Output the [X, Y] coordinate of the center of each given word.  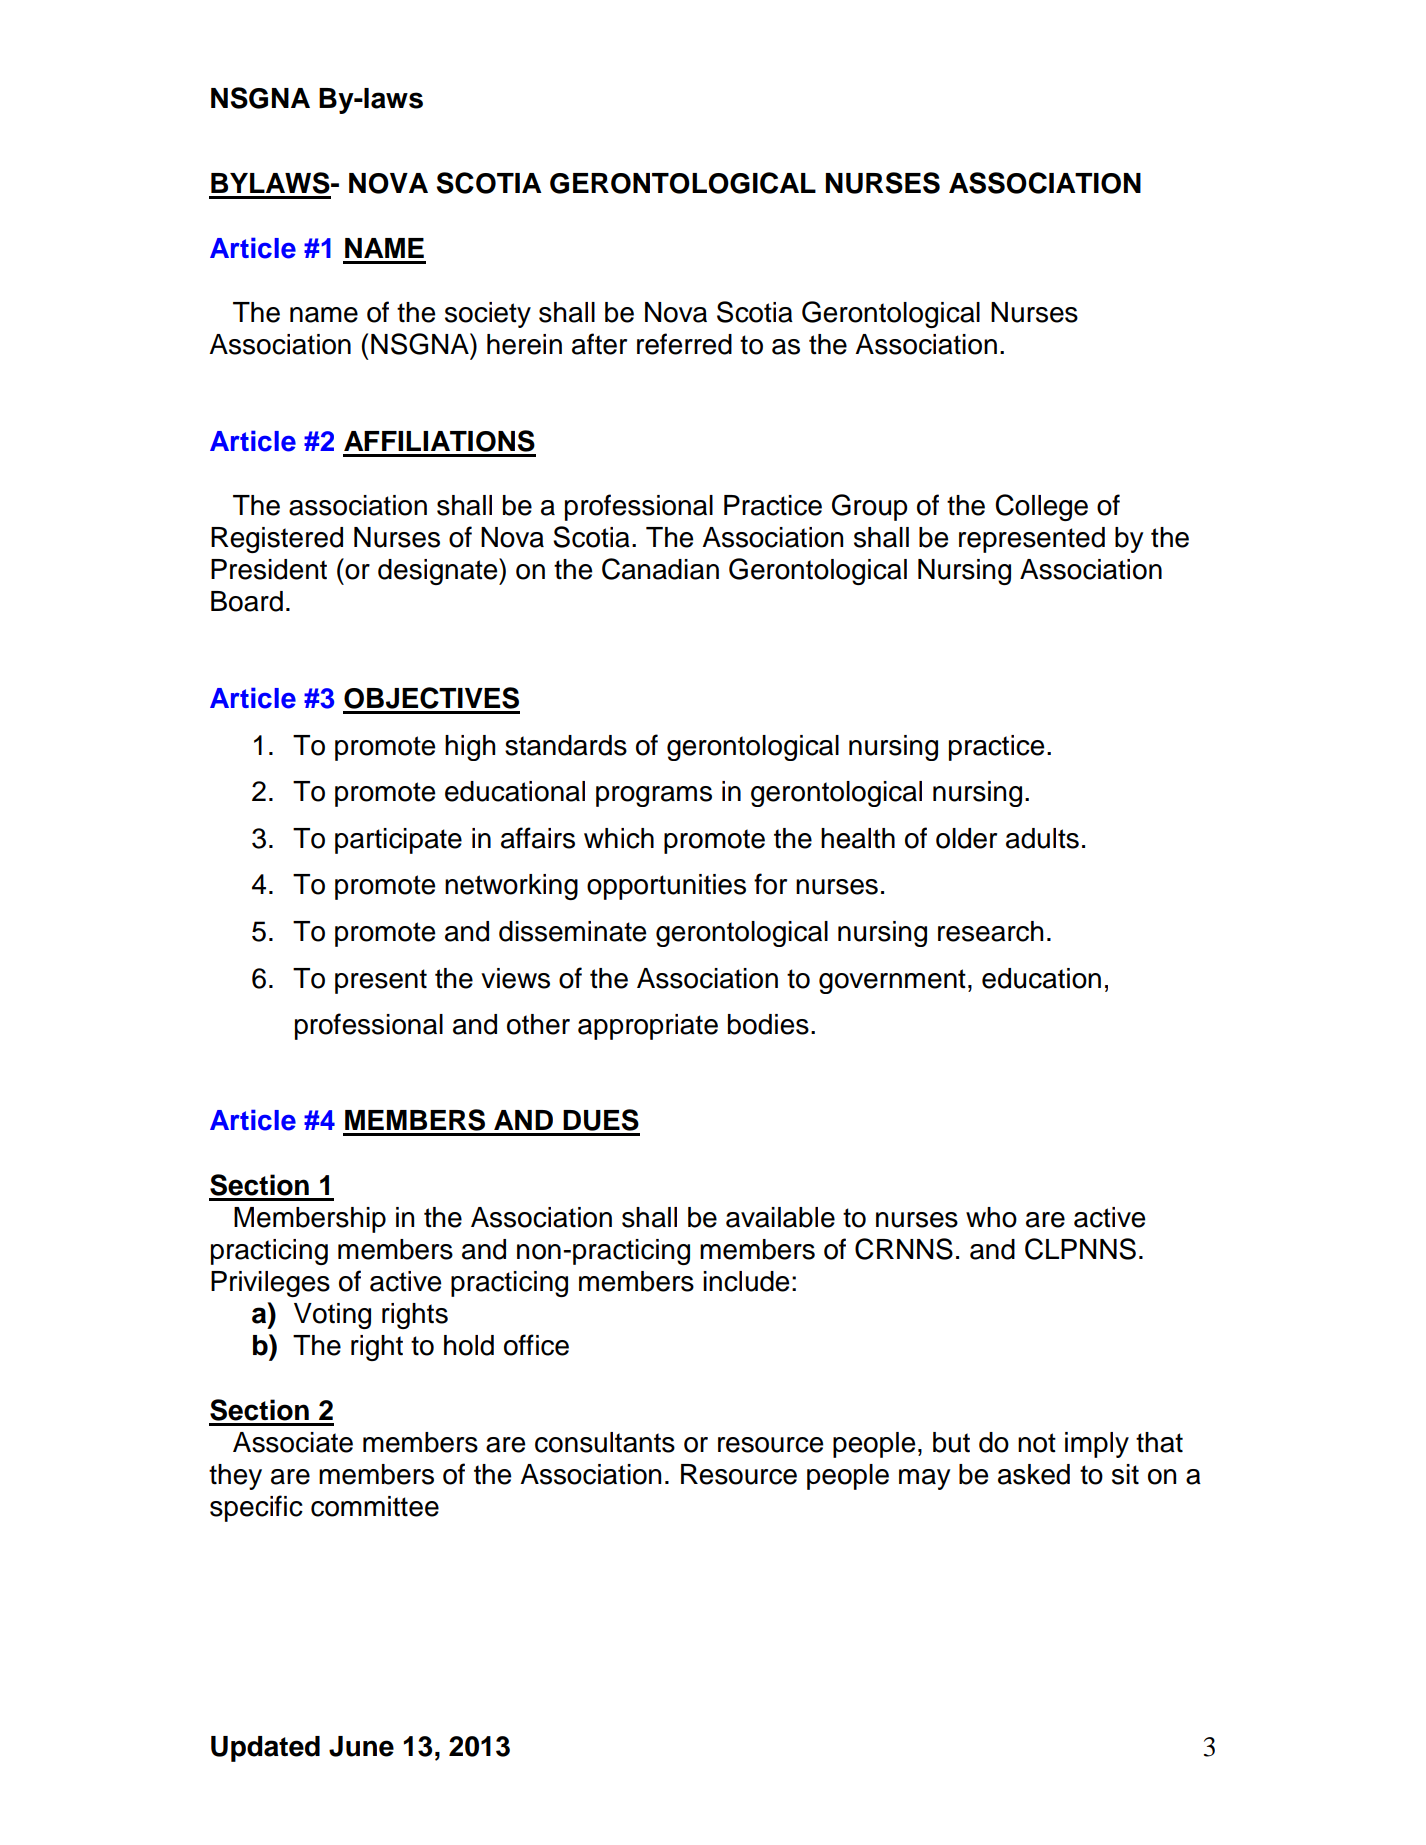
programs [654, 796]
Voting [332, 1316]
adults [1042, 838]
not [1037, 1443]
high [470, 748]
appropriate [648, 1027]
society [488, 315]
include [746, 1281]
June [361, 1746]
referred [684, 344]
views [515, 978]
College [1041, 507]
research [990, 931]
